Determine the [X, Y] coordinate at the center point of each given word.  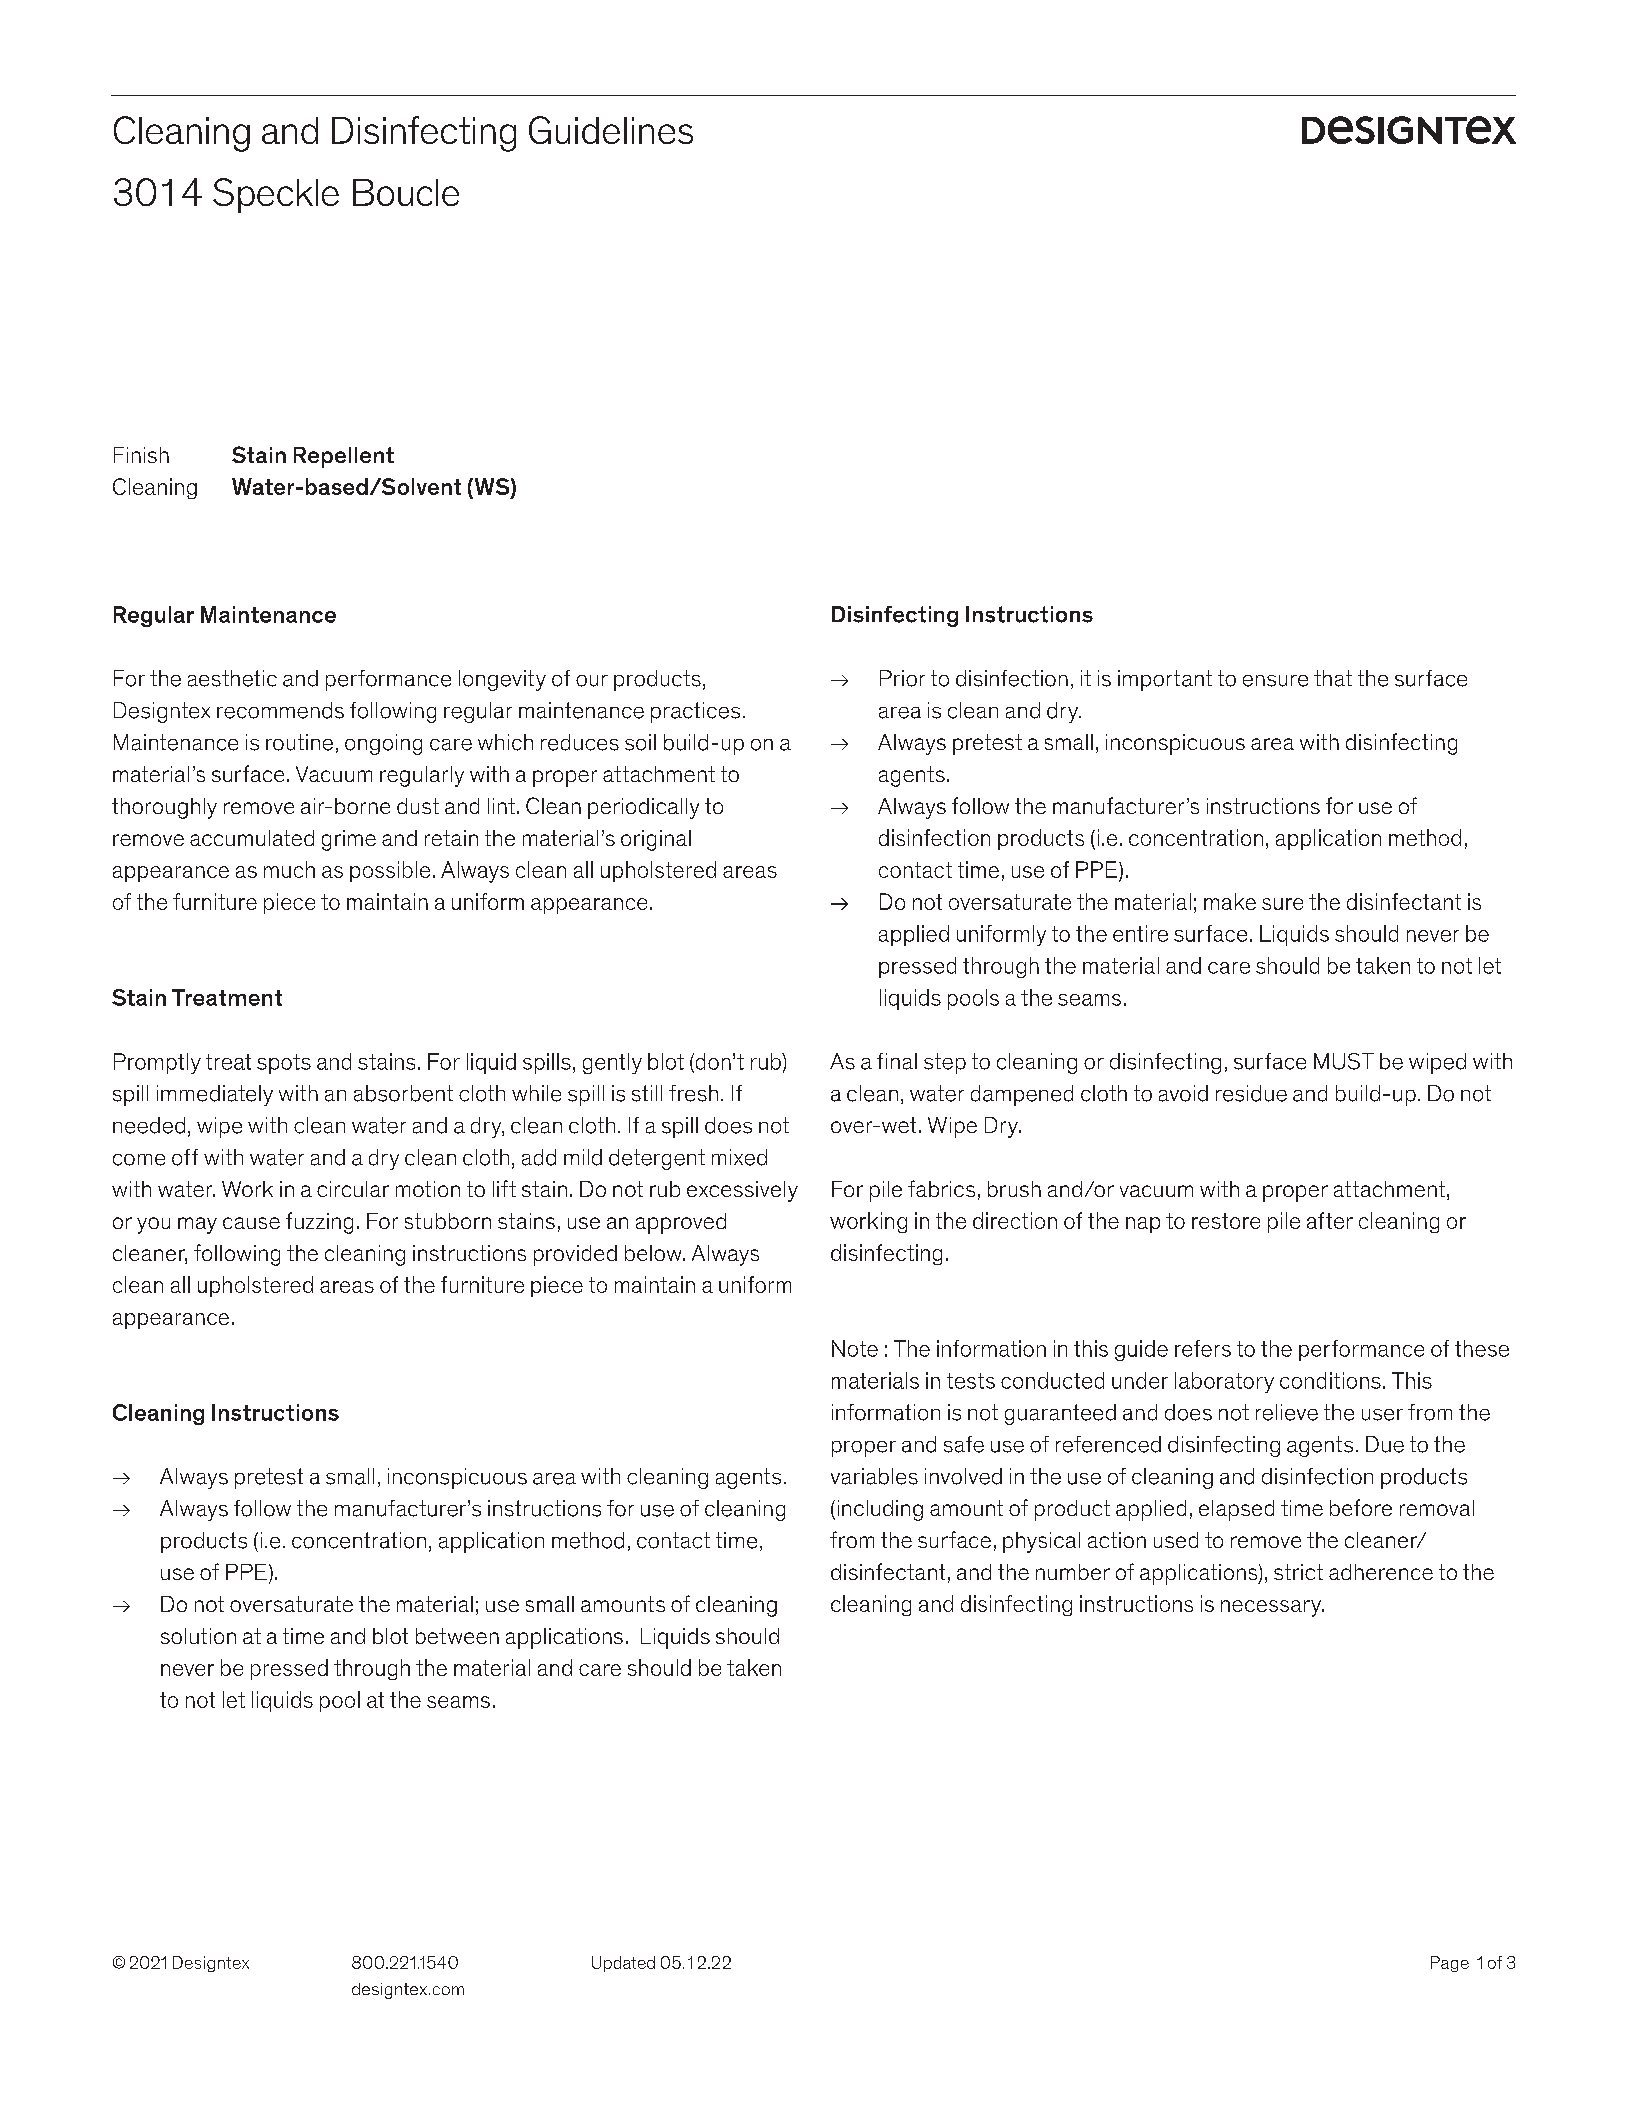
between [457, 1636]
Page [1450, 1964]
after [1330, 1220]
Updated [623, 1964]
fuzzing [319, 1223]
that [1333, 678]
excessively [742, 1191]
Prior [902, 678]
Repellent [344, 457]
